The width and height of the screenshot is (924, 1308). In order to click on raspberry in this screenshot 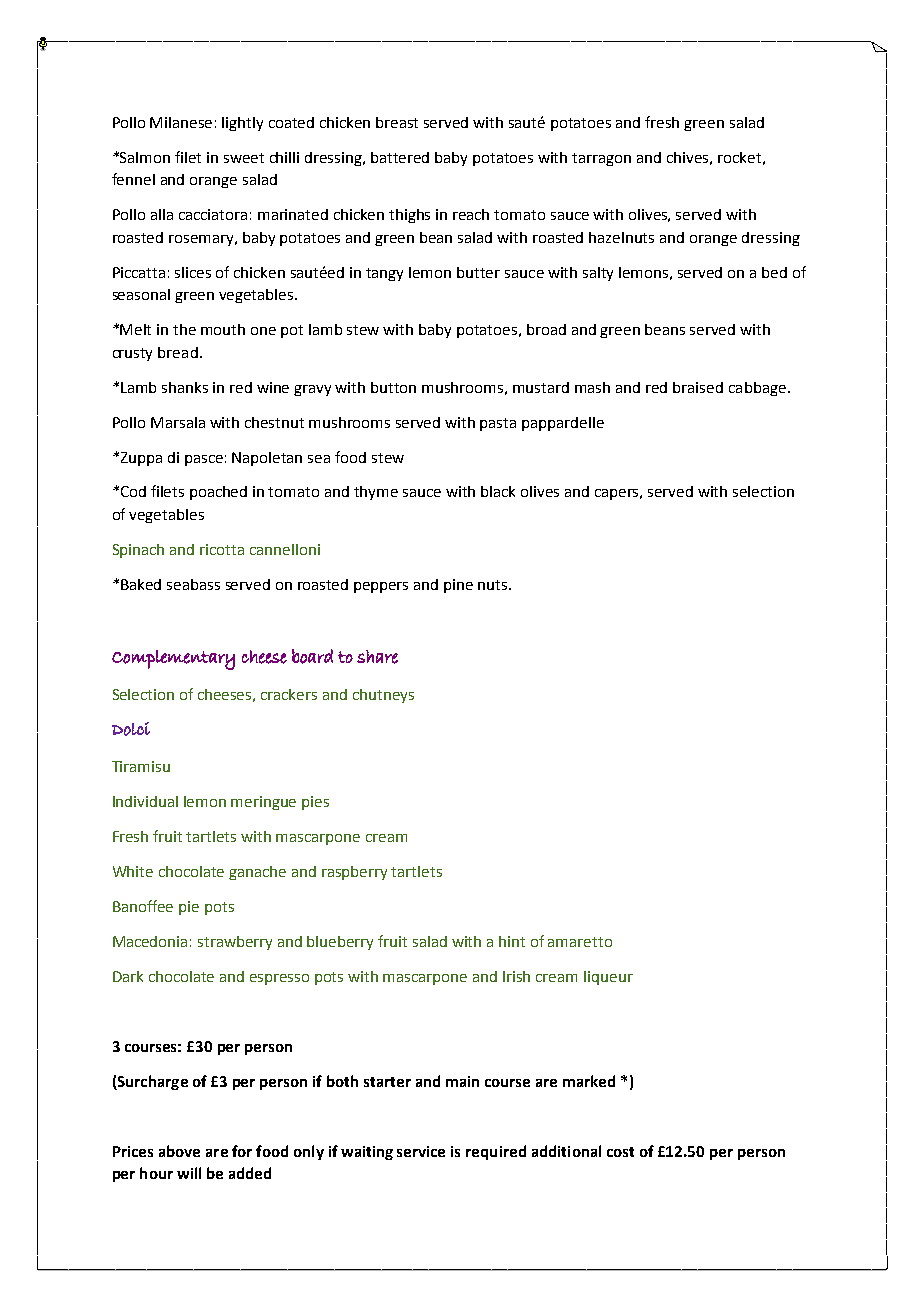, I will do `click(354, 873)`.
